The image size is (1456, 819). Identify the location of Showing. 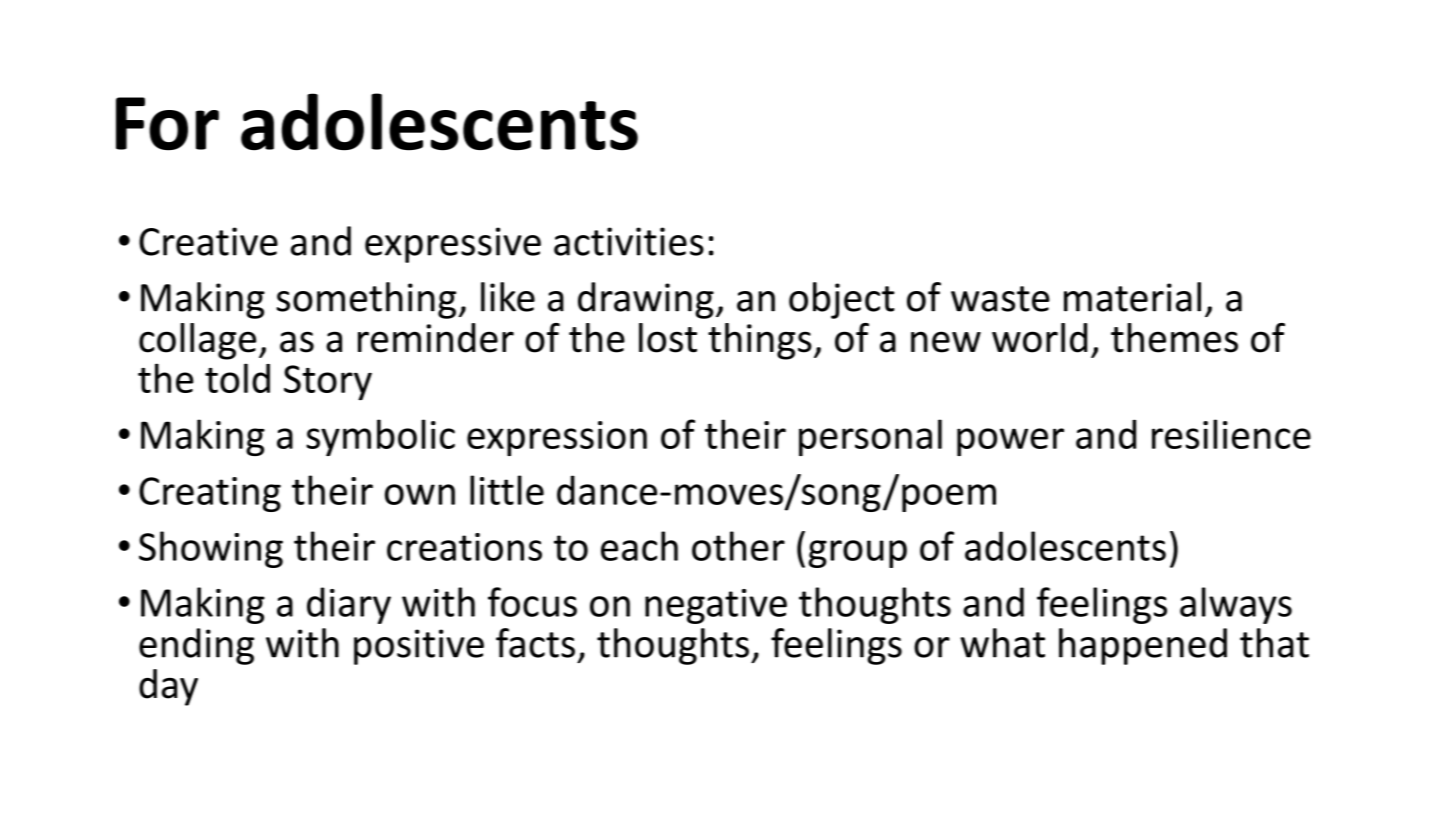
(211, 549).
